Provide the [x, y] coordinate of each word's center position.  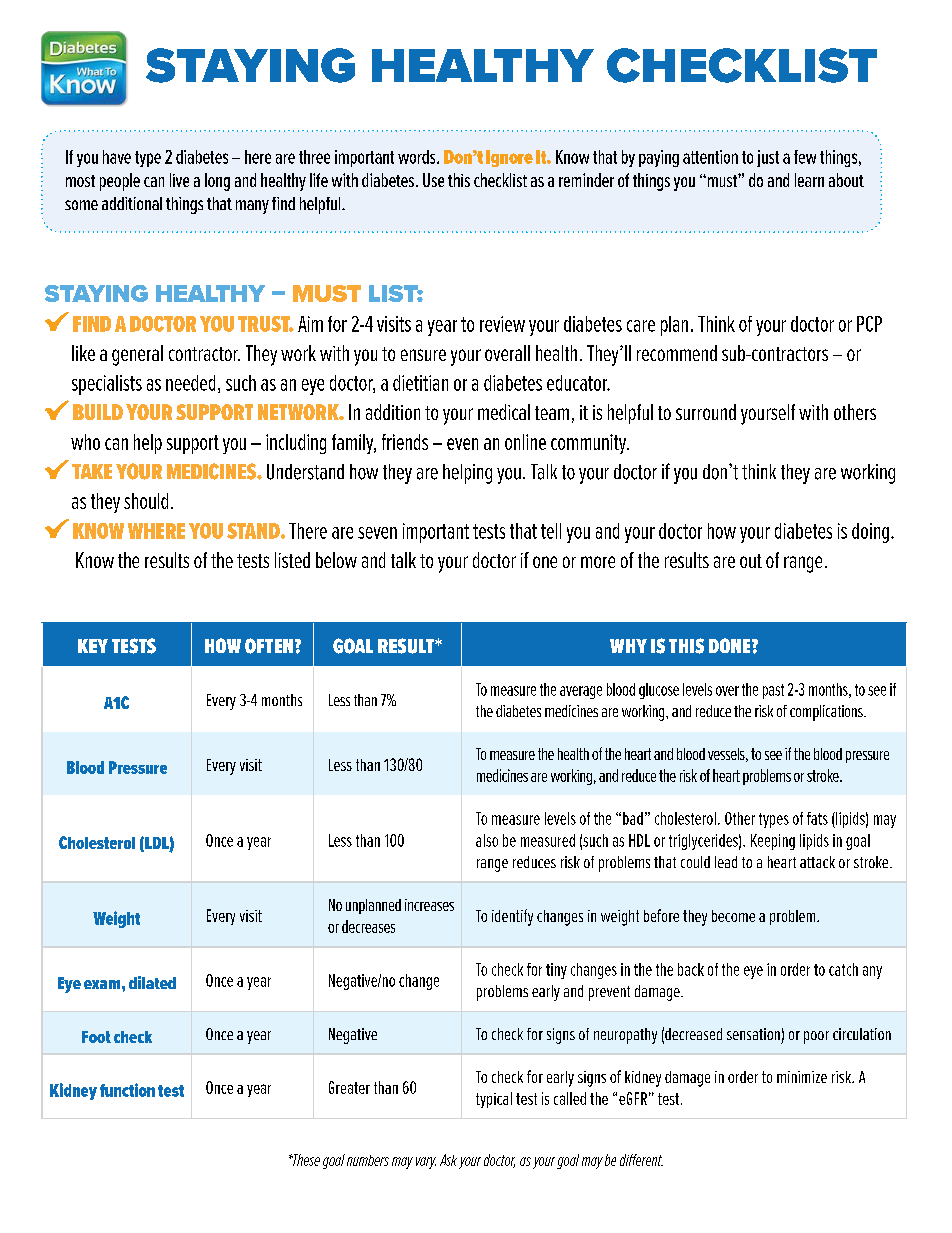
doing [870, 533]
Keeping [773, 842]
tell [551, 531]
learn [809, 180]
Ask [448, 1160]
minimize [802, 1077]
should [146, 501]
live [179, 180]
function [127, 1090]
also [487, 840]
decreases [368, 926]
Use [433, 180]
